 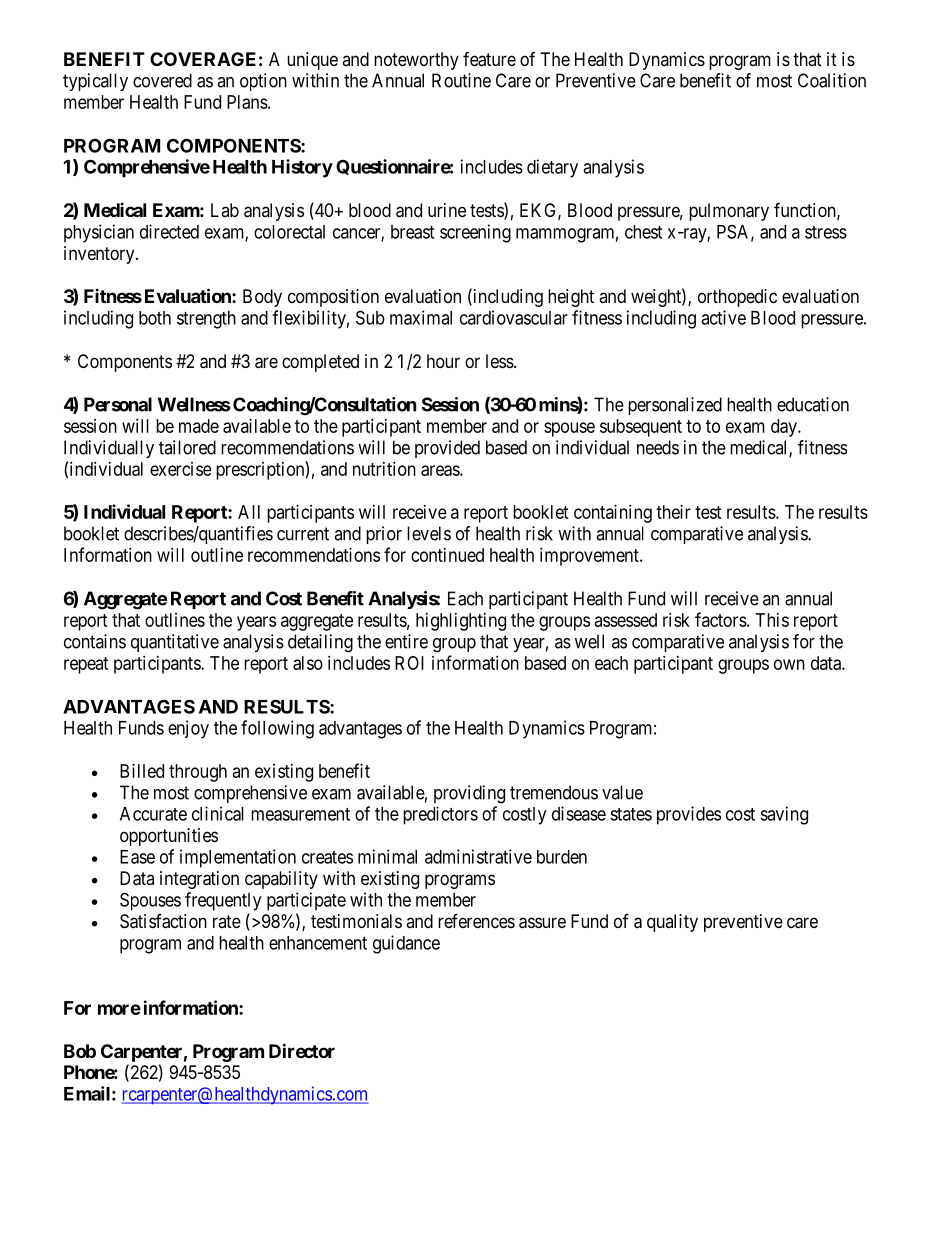 I want to click on day, so click(x=785, y=428).
